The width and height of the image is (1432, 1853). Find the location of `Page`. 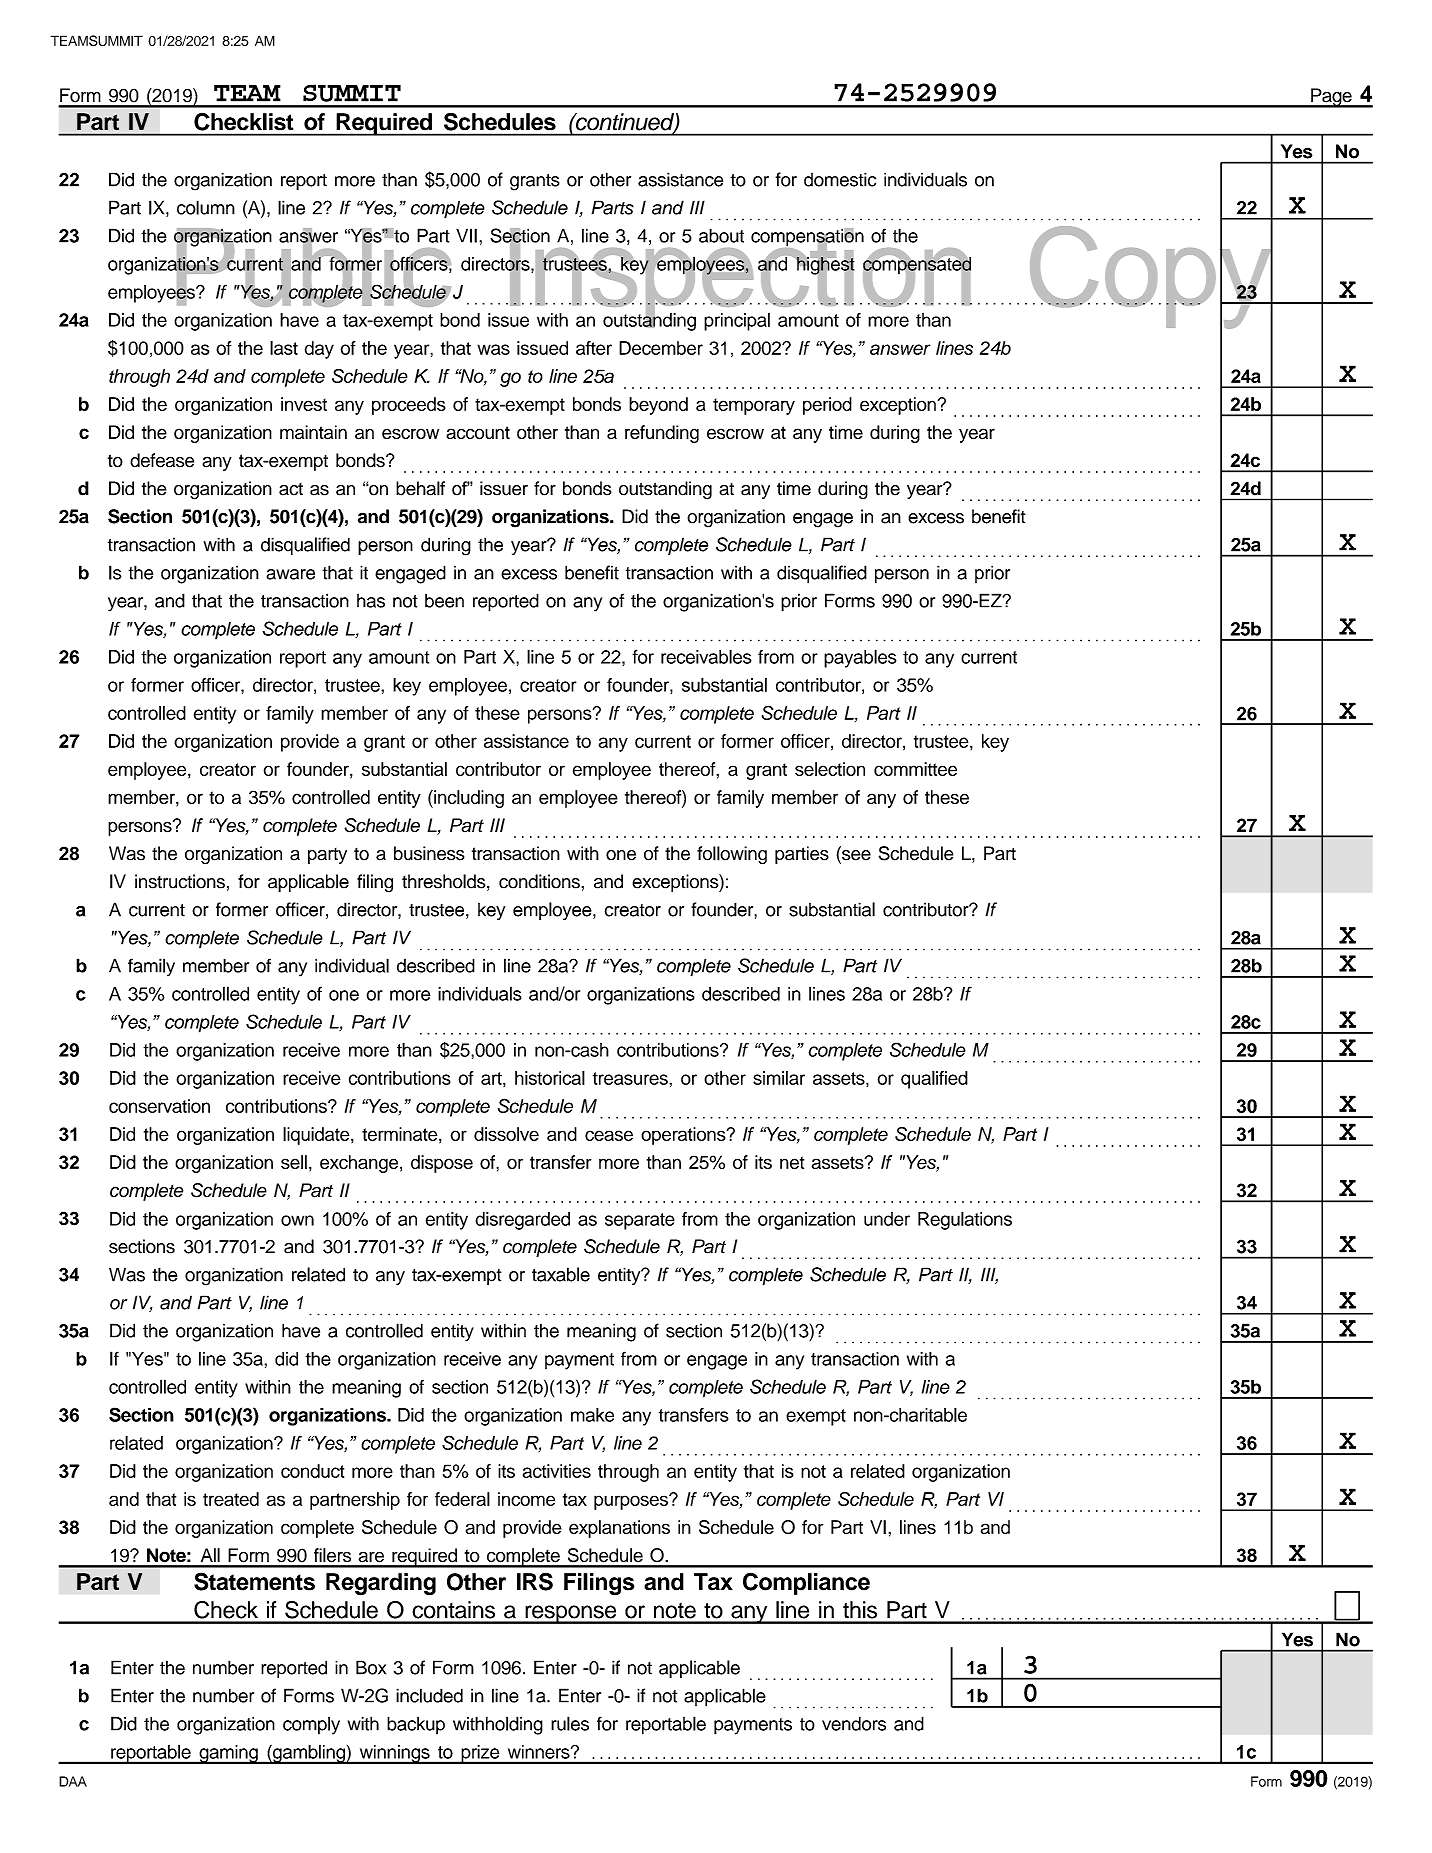

Page is located at coordinates (1331, 98).
